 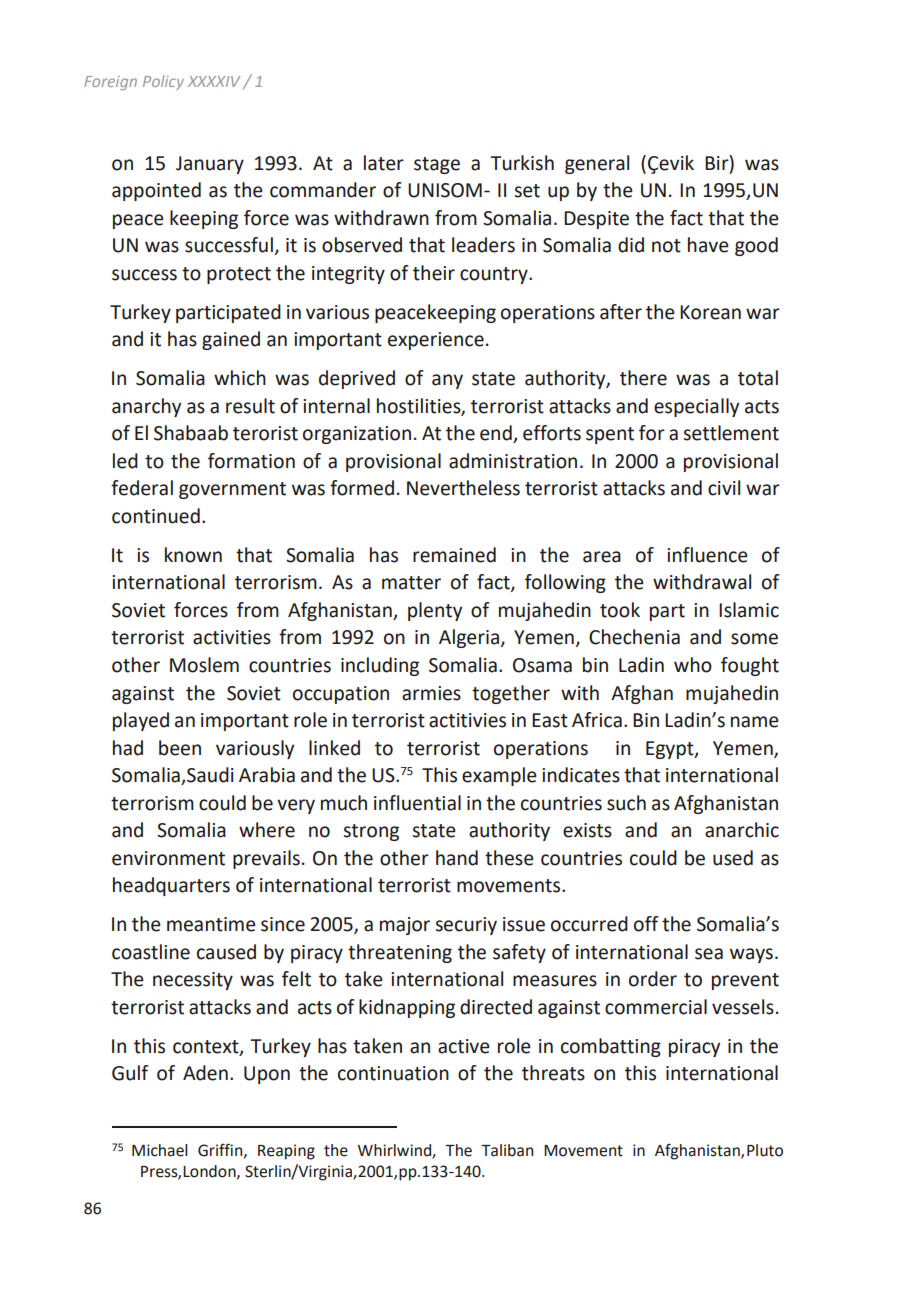 What do you see at coordinates (168, 858) in the document?
I see `environment` at bounding box center [168, 858].
